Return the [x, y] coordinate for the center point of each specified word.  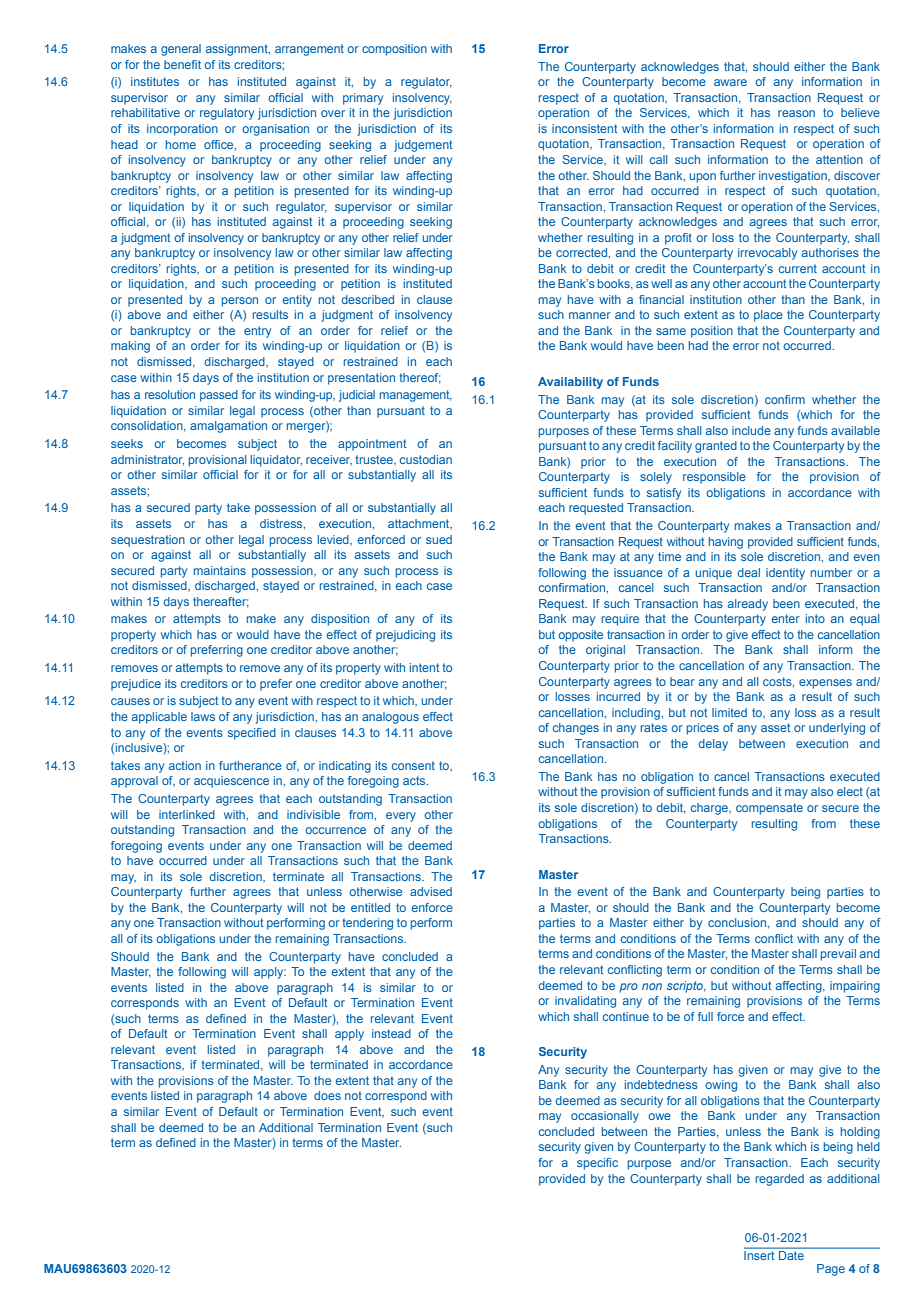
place [768, 316]
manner [590, 315]
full [705, 1016]
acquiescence [231, 782]
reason [796, 113]
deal [748, 572]
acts [415, 780]
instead [391, 1033]
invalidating [585, 1002]
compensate [769, 809]
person [240, 302]
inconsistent [584, 128]
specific [597, 1164]
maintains [220, 570]
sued [439, 539]
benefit [182, 64]
